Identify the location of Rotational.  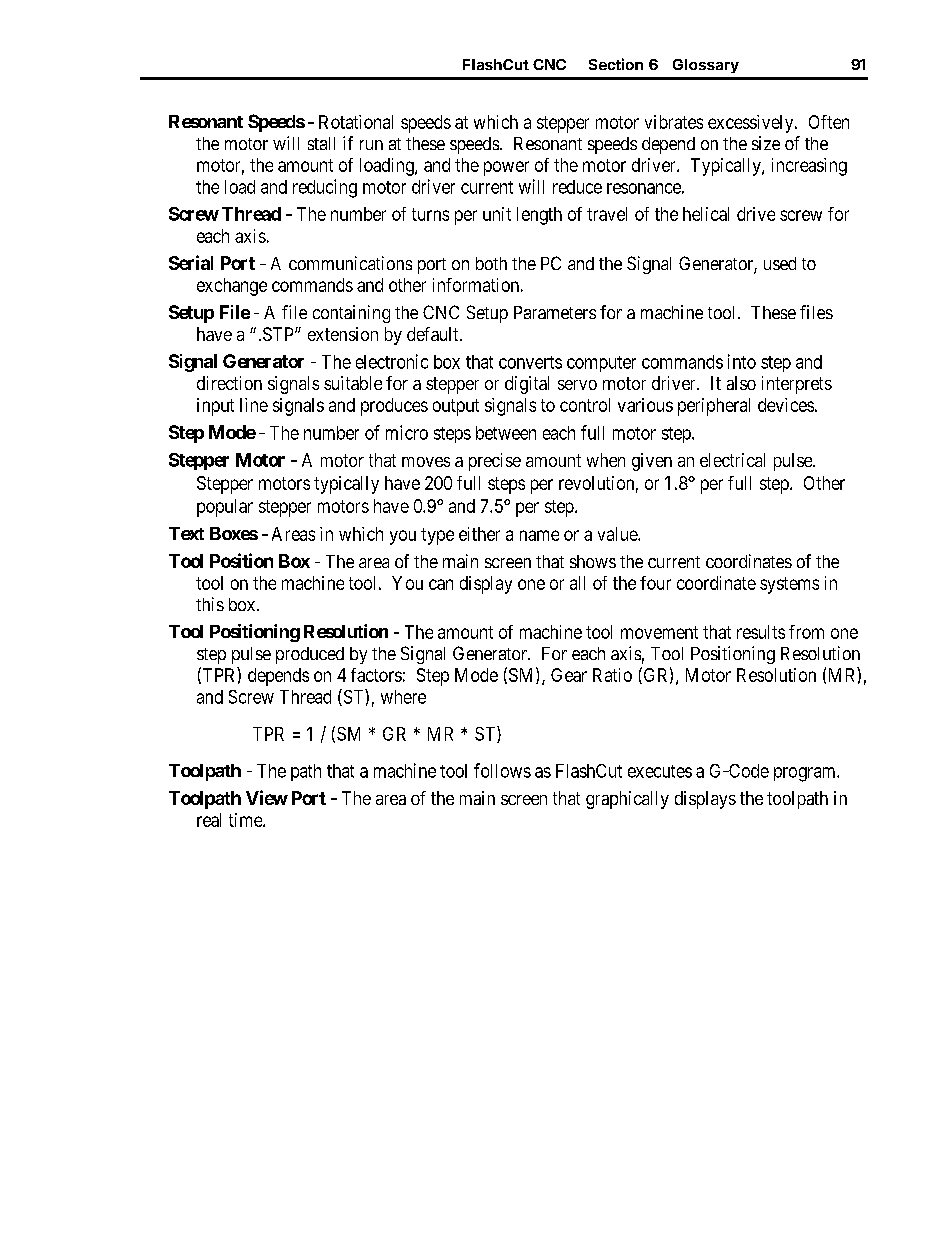
(356, 122).
